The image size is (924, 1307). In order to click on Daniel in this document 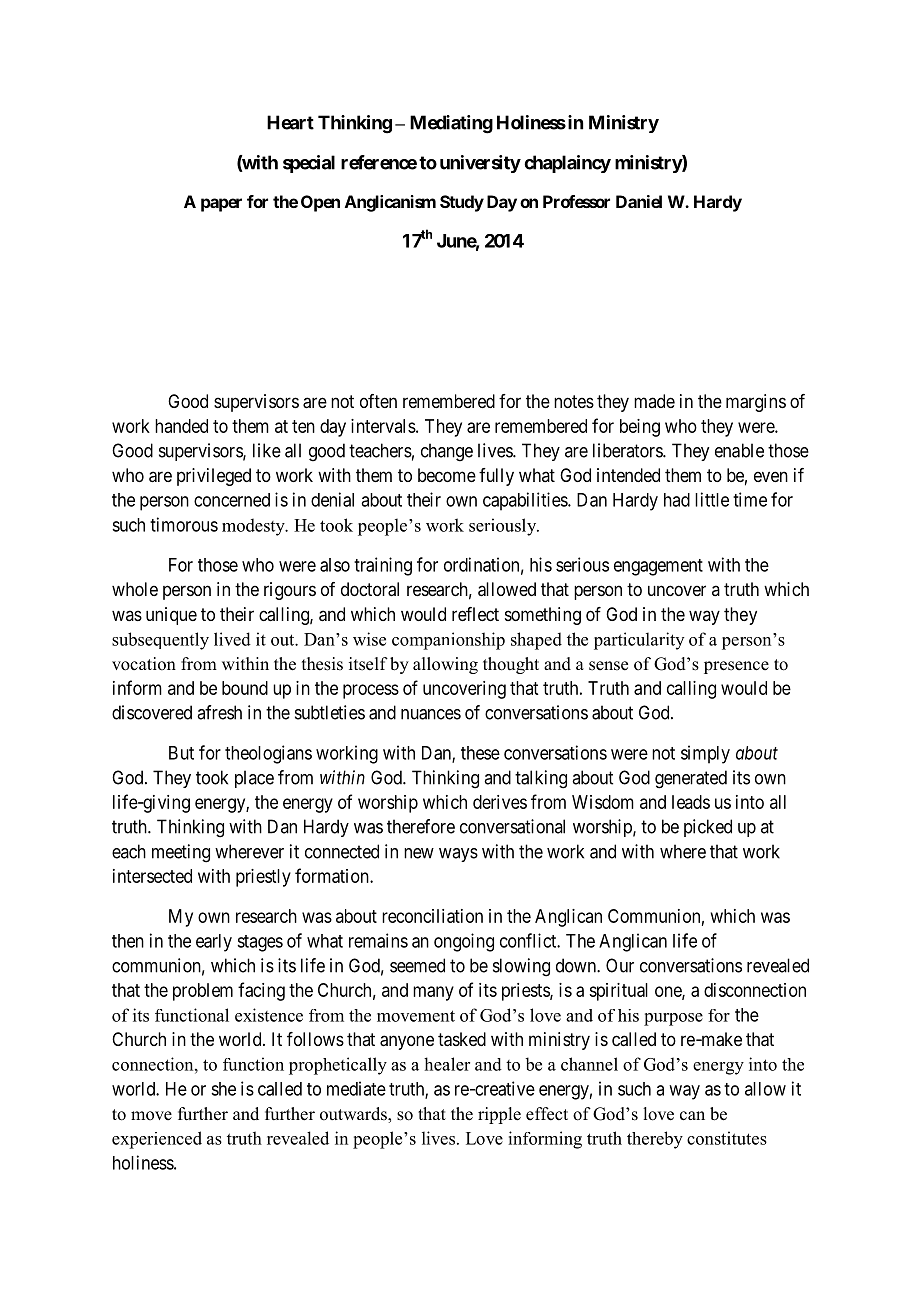, I will do `click(639, 201)`.
